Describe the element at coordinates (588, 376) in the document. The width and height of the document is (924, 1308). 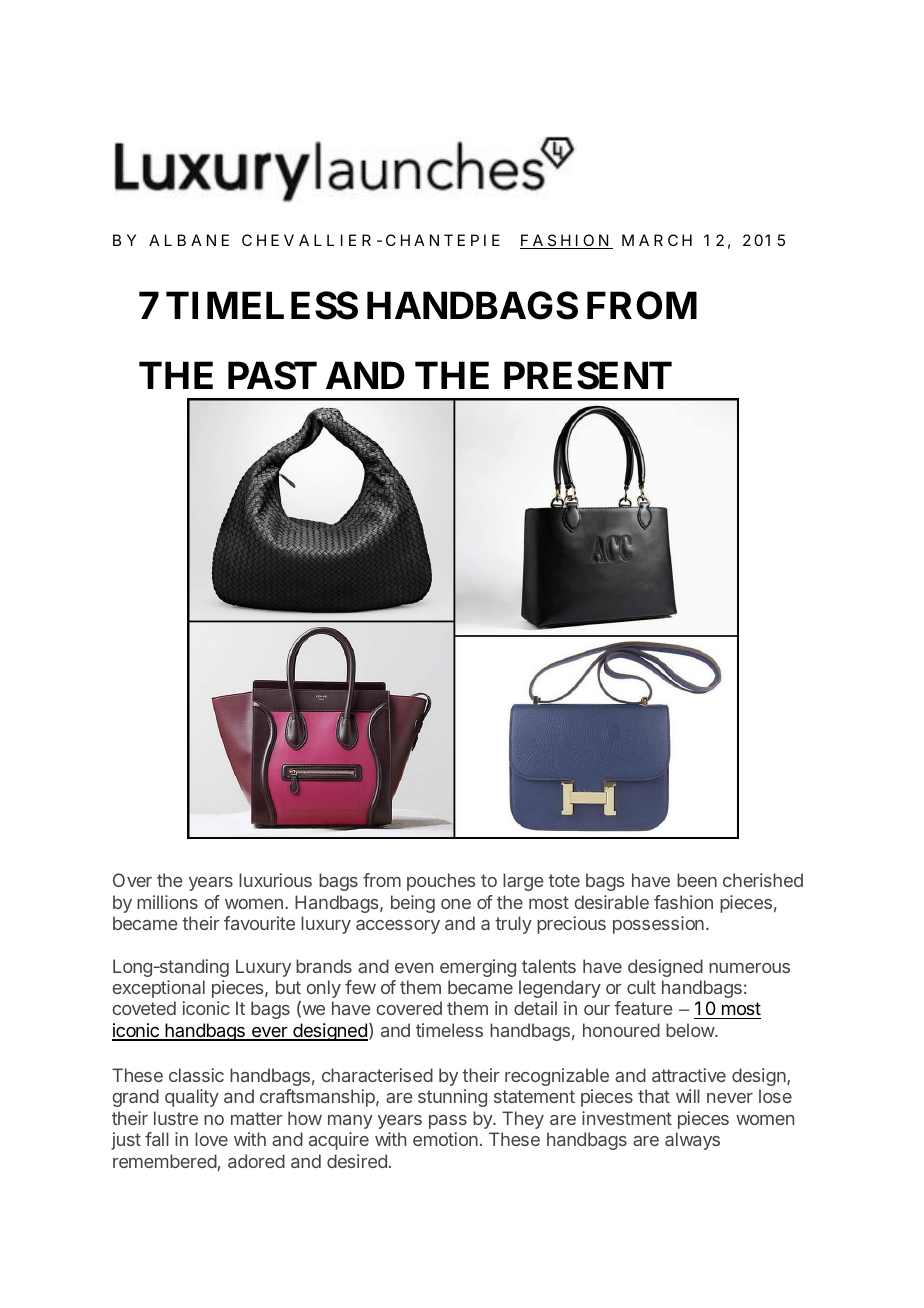
I see `PRESENT` at that location.
